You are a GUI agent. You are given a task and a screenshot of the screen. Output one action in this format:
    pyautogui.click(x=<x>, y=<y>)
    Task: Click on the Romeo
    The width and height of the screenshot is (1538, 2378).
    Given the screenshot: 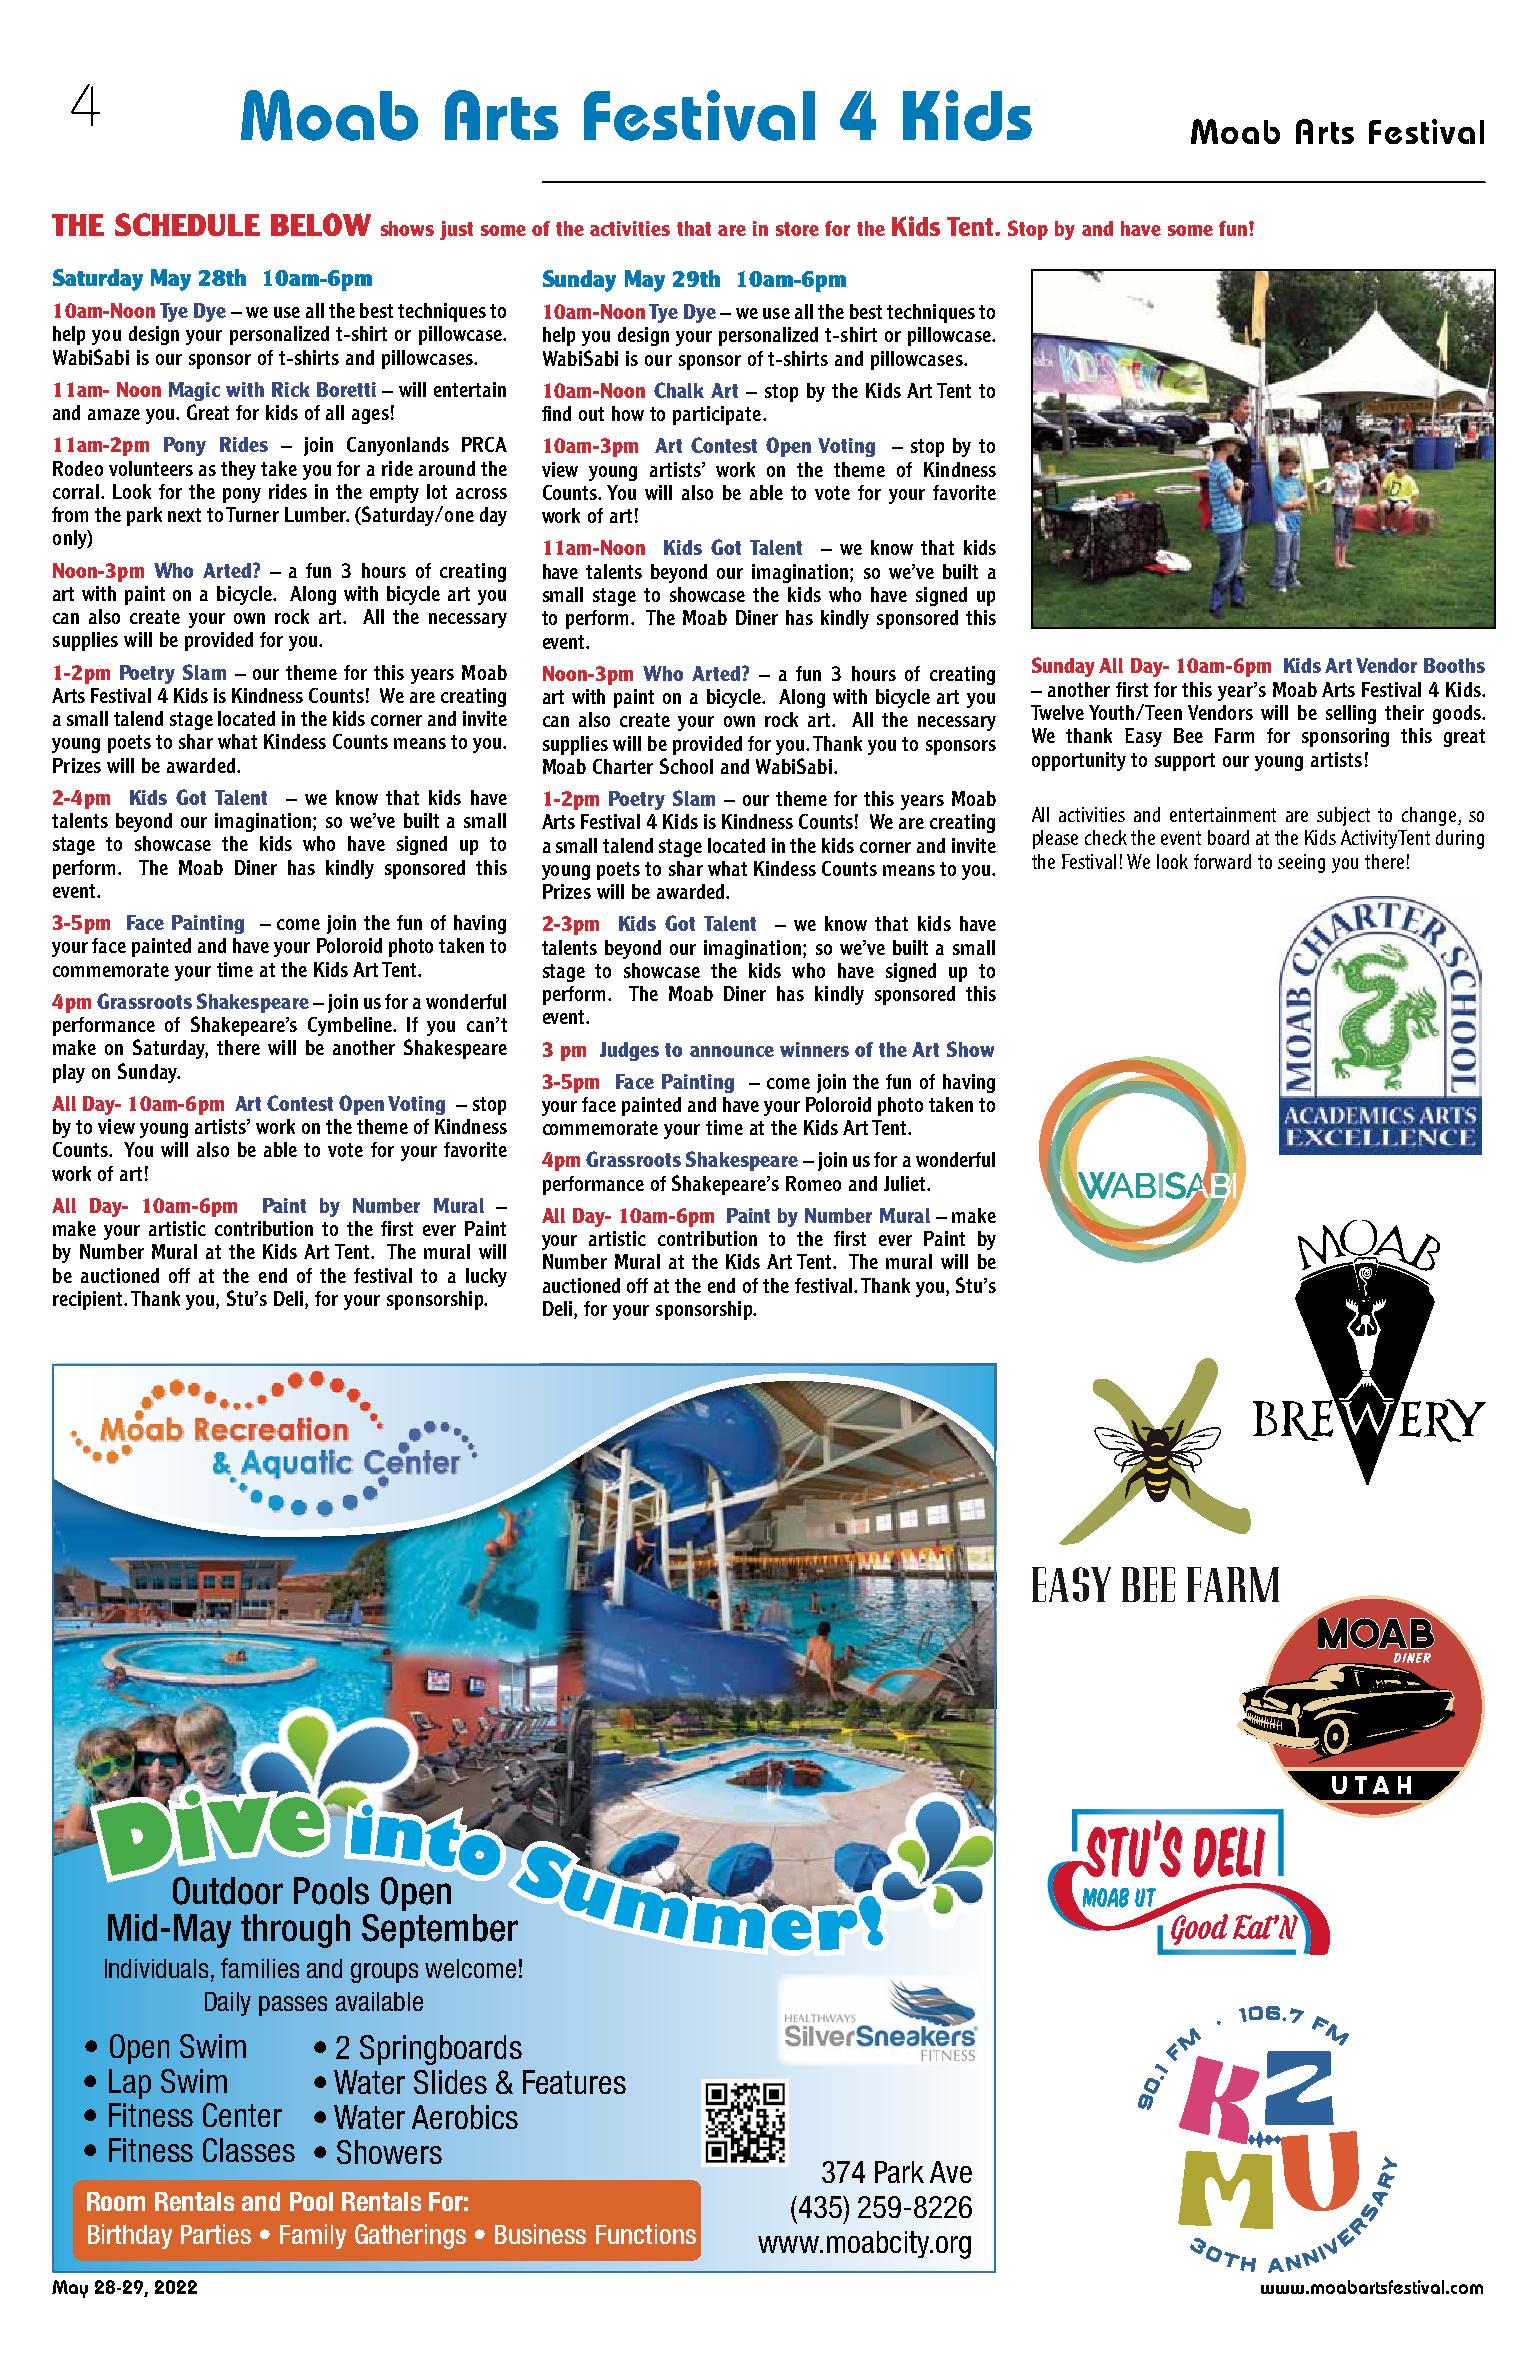 What is the action you would take?
    pyautogui.click(x=813, y=1183)
